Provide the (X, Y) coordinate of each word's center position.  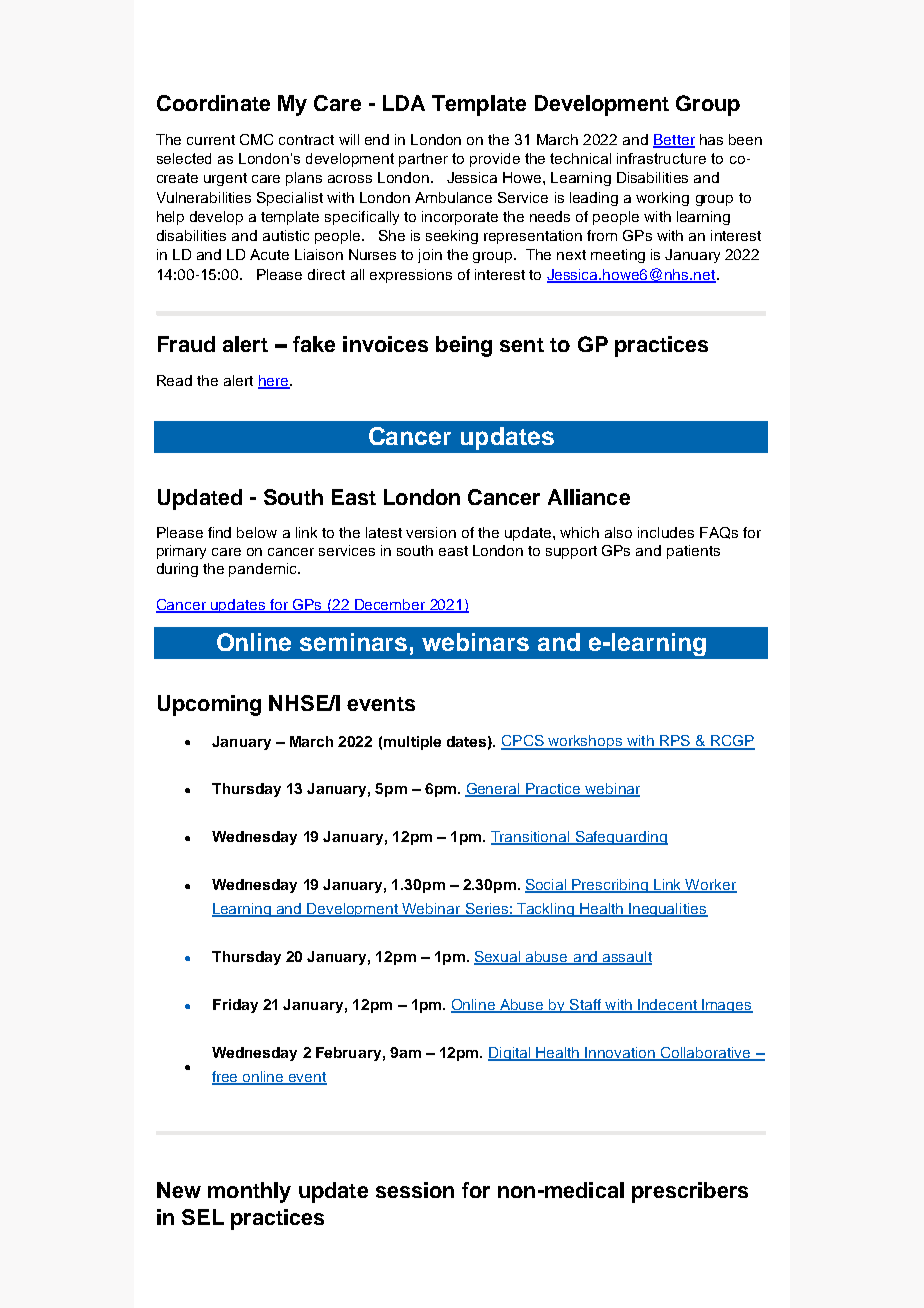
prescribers (690, 1192)
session (415, 1190)
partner (423, 160)
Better (674, 141)
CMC (256, 139)
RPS (675, 742)
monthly (249, 1192)
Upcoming (209, 705)
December (390, 606)
